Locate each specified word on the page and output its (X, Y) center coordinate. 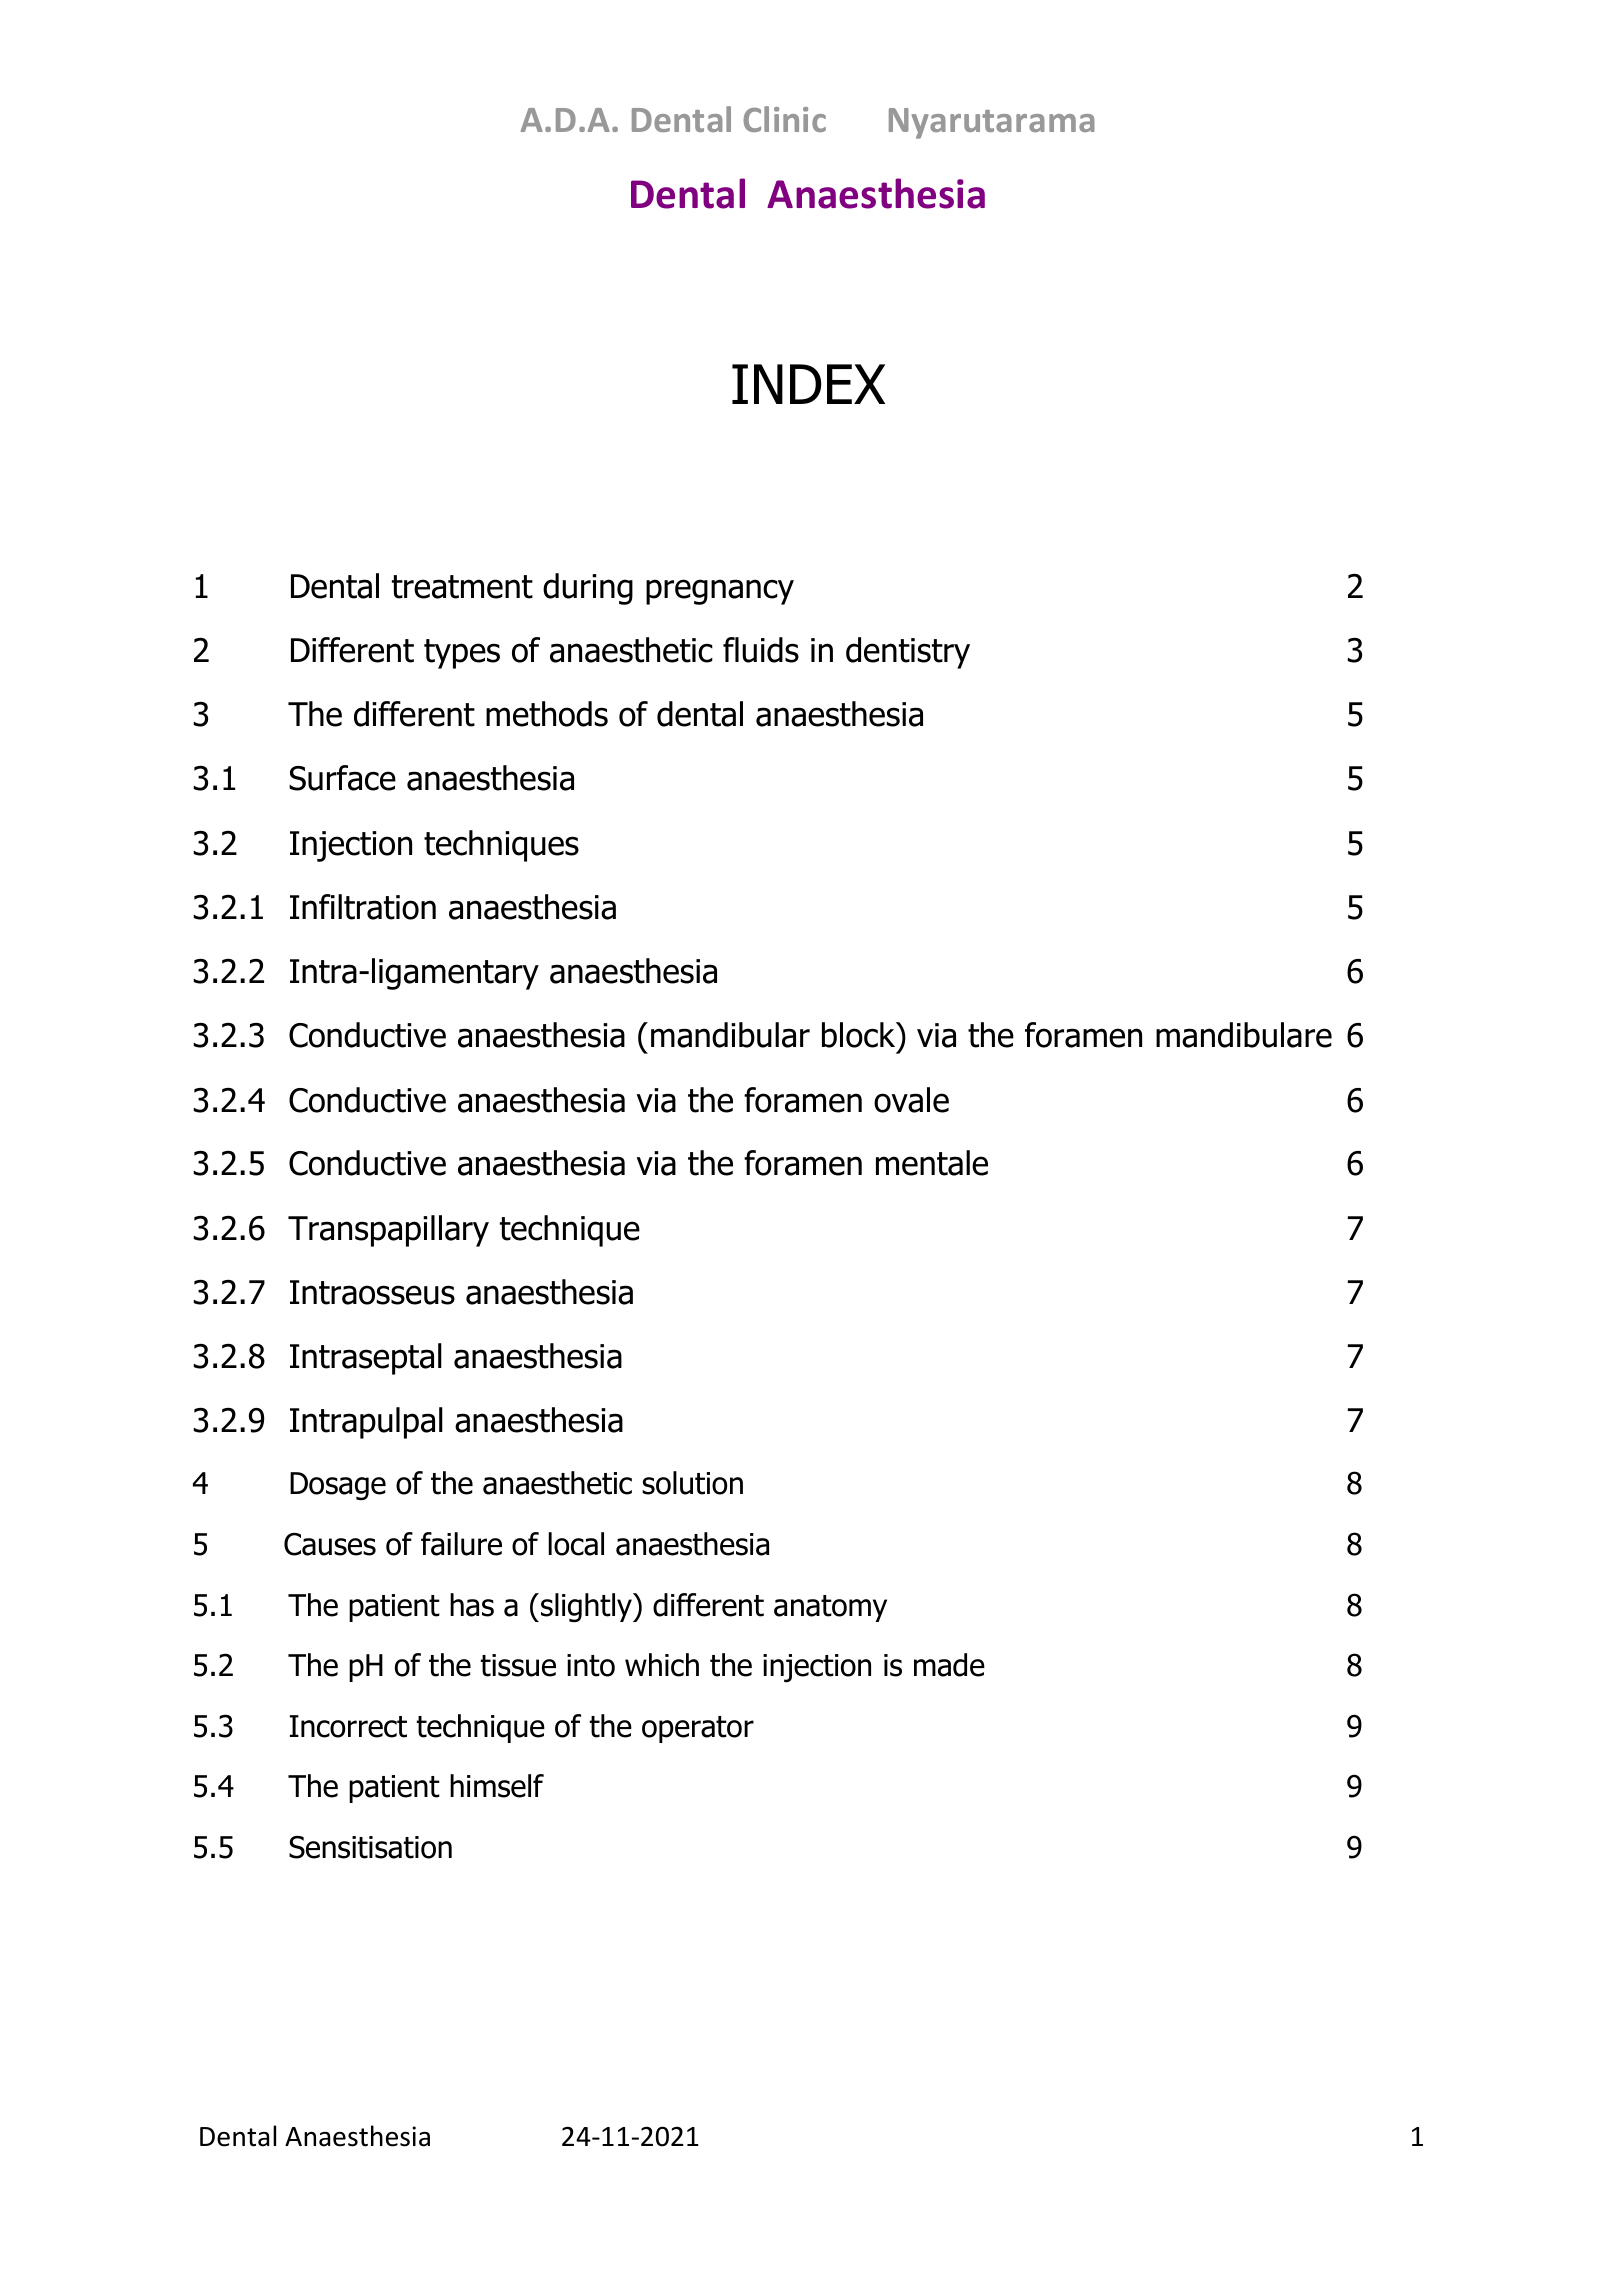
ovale (911, 1100)
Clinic (784, 119)
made (949, 1665)
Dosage (338, 1486)
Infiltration (363, 907)
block (860, 1035)
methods (547, 714)
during (588, 589)
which (662, 1665)
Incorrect (348, 1726)
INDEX (808, 384)
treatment (462, 587)
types (462, 654)
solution (692, 1483)
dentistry (908, 653)
